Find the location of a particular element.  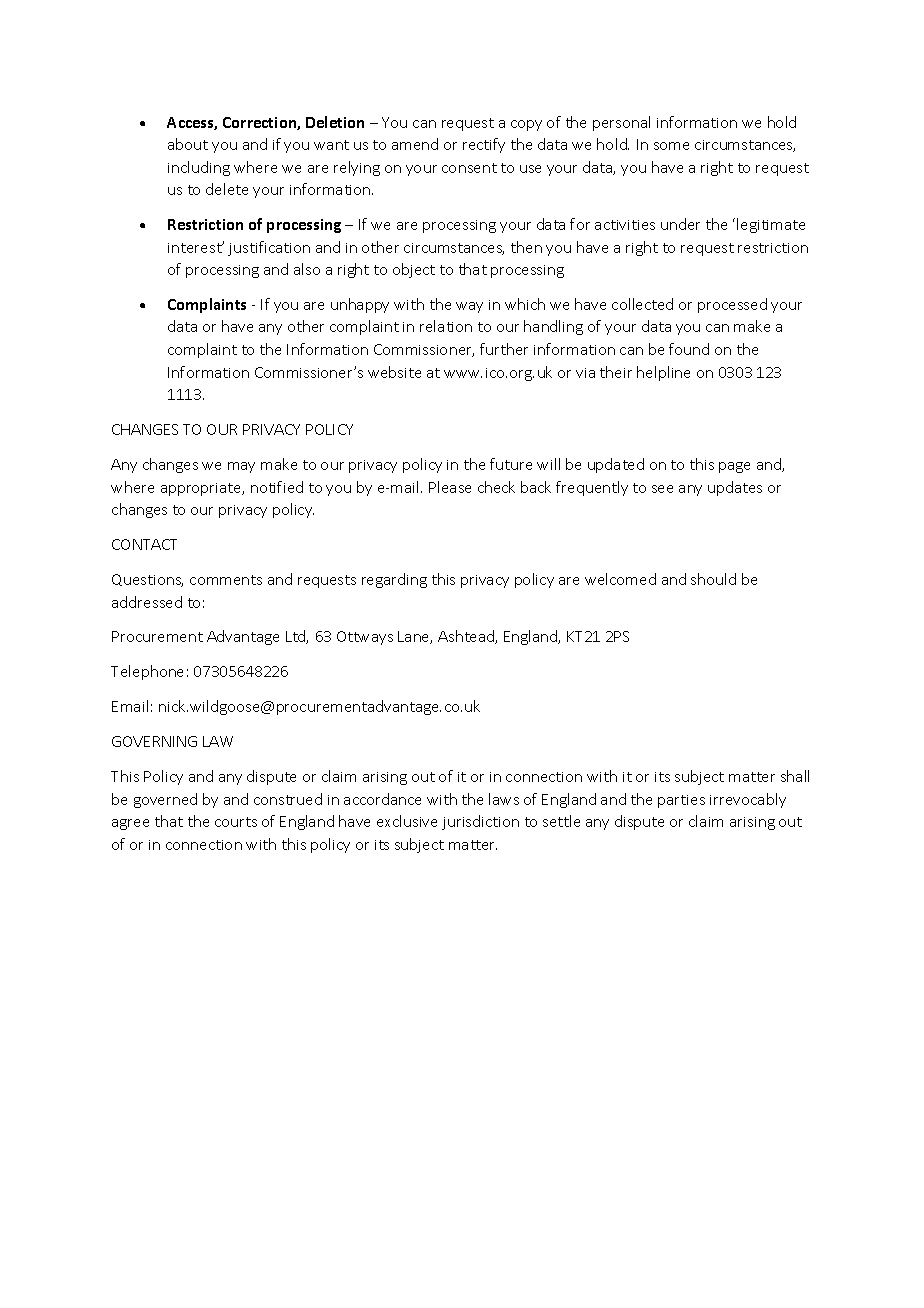

jurisdiction is located at coordinates (480, 822).
